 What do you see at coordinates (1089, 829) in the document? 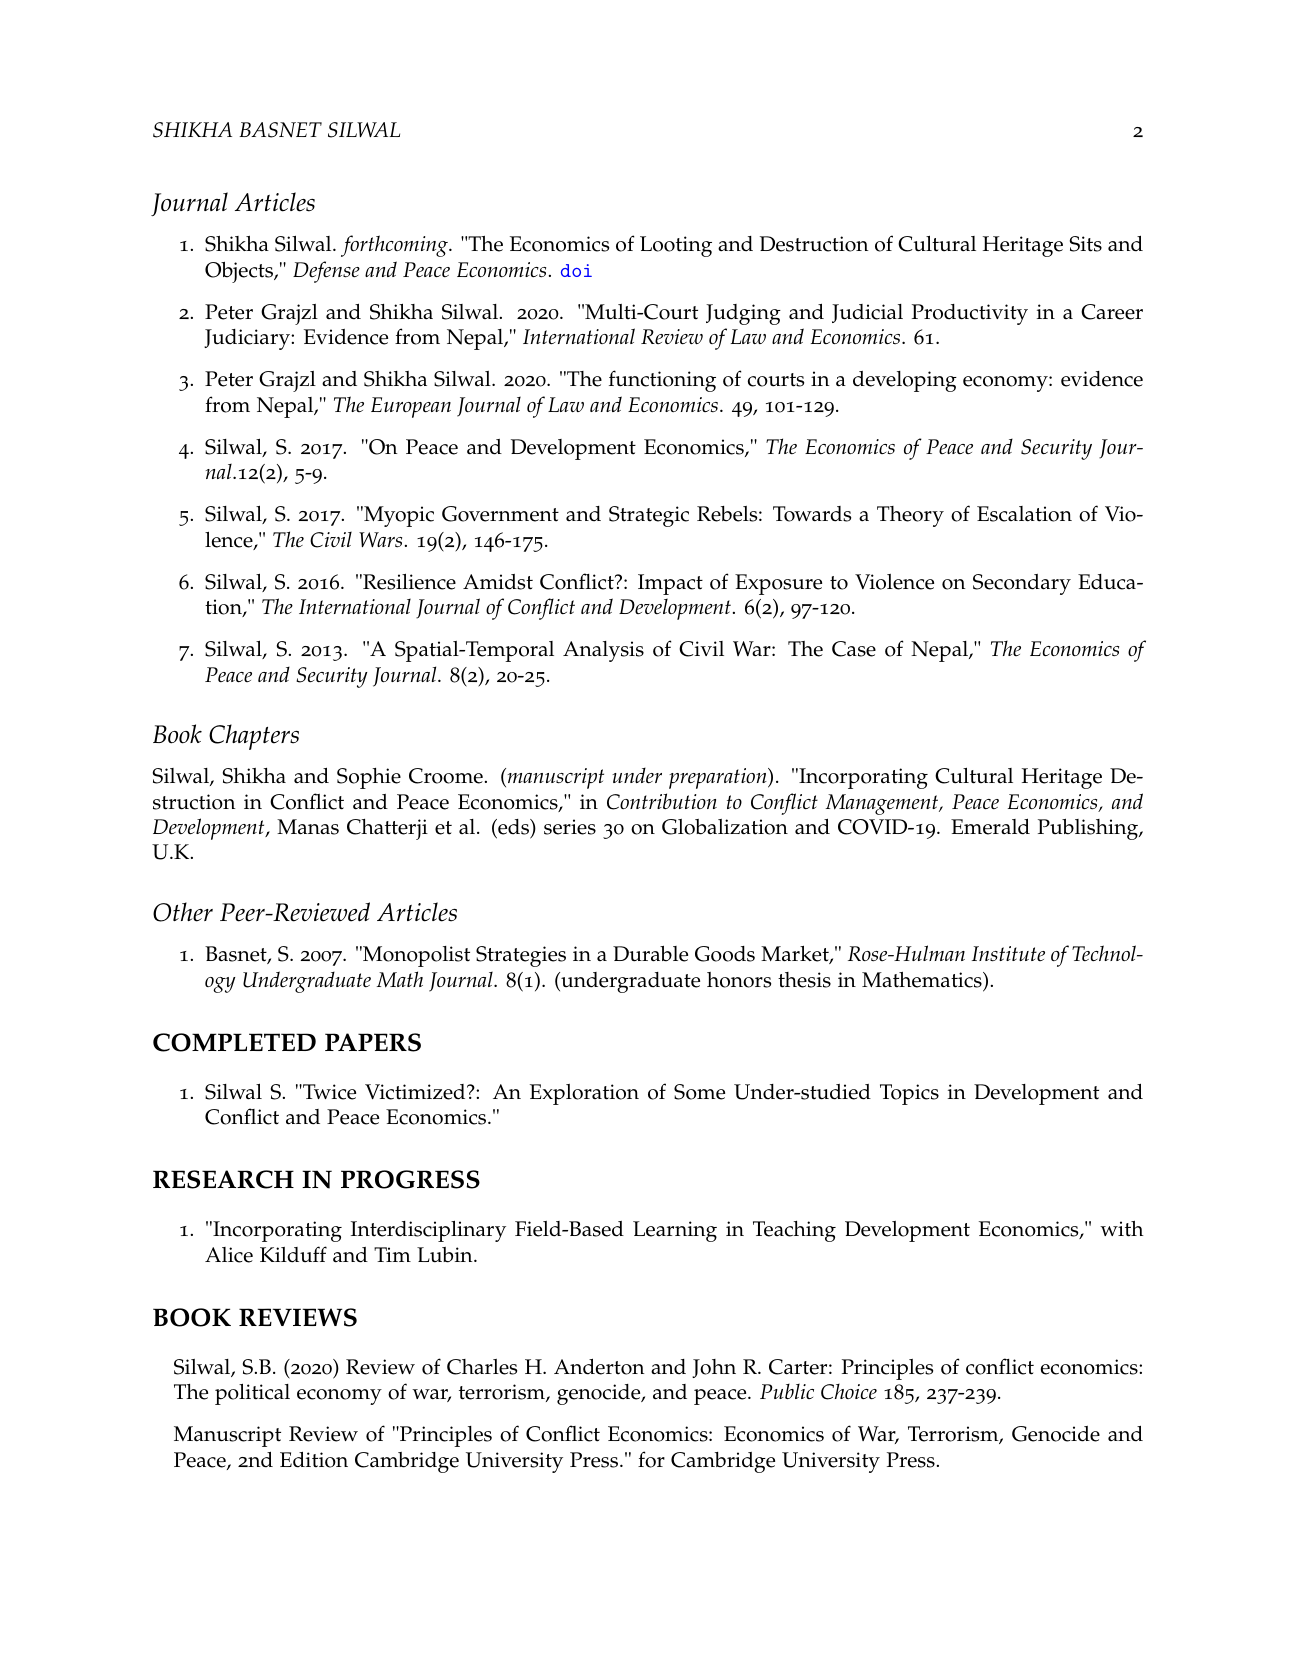
I see `Publishing` at bounding box center [1089, 829].
